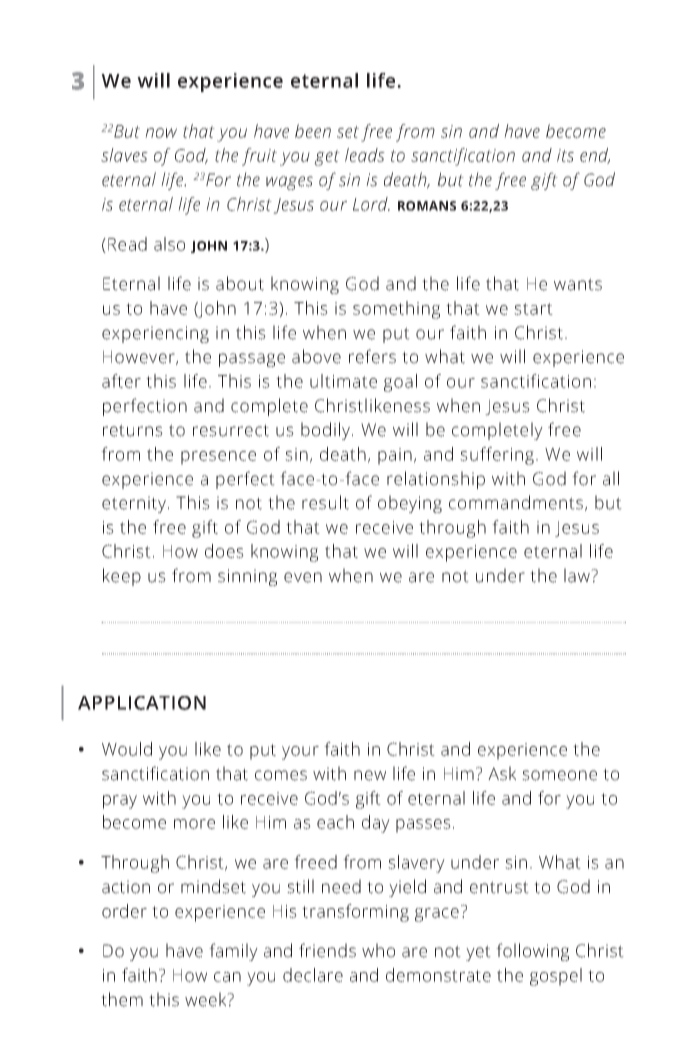 This screenshot has width=688, height=1063. Describe the element at coordinates (224, 551) in the screenshot. I see `does` at that location.
